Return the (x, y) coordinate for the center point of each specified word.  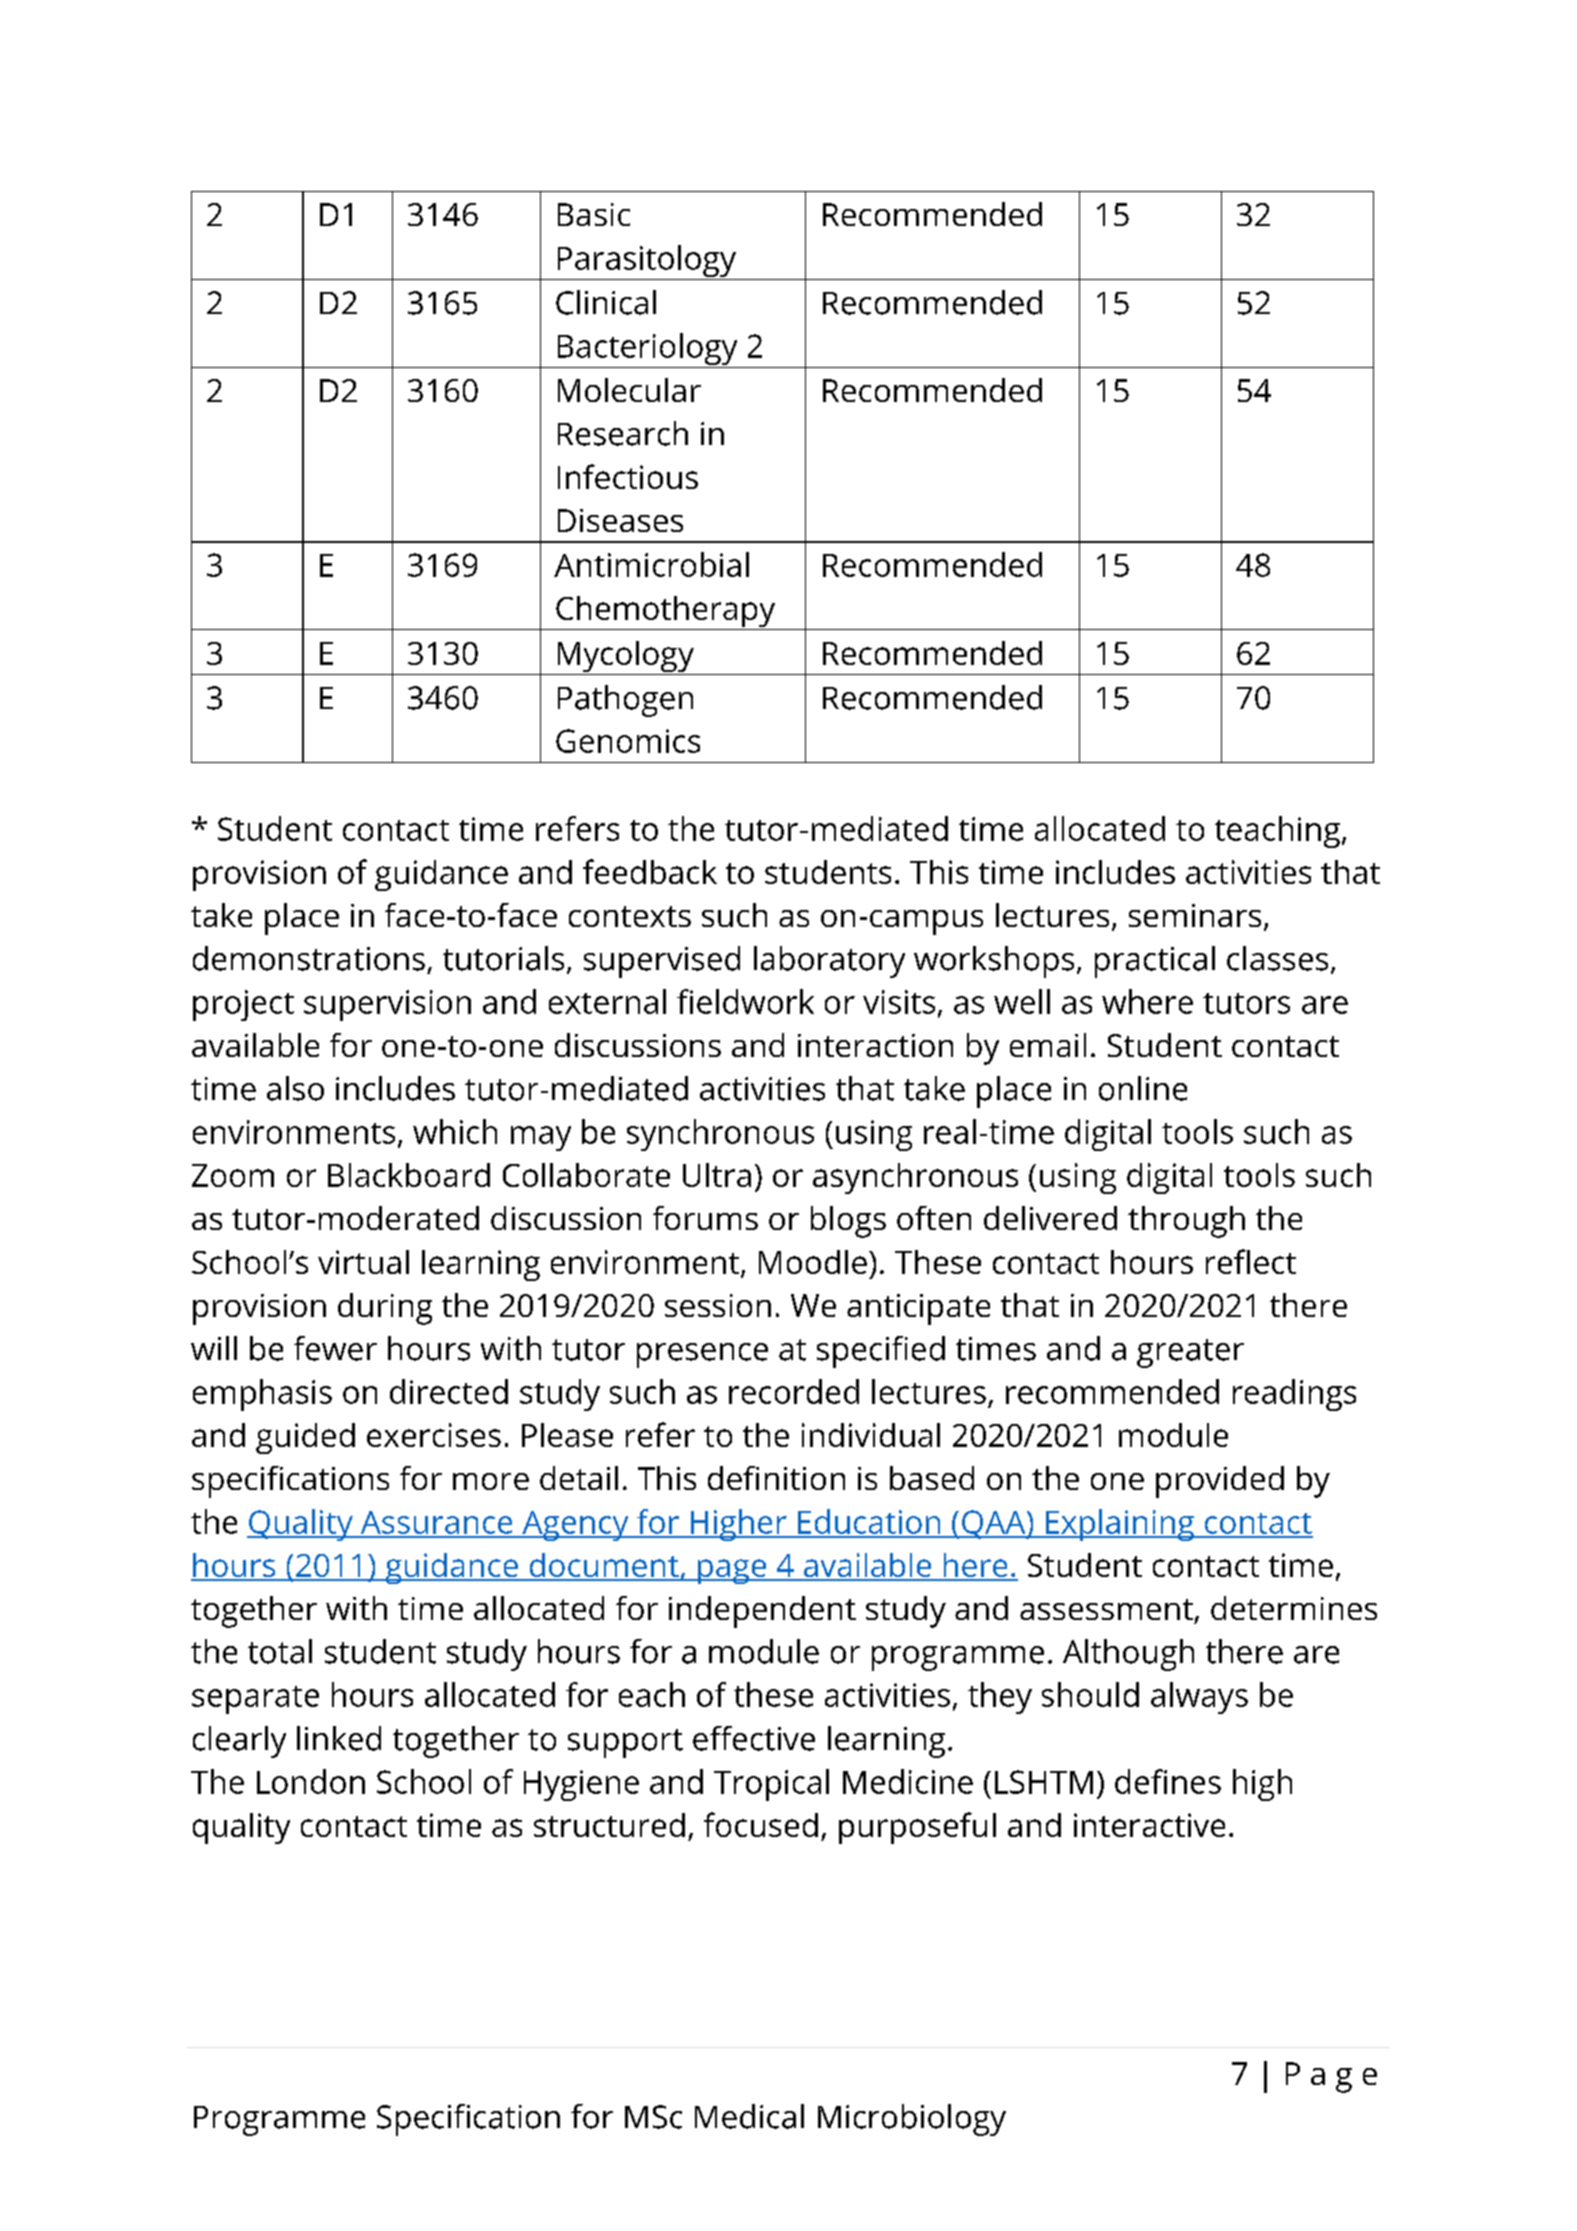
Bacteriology (647, 350)
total (280, 1651)
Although (1128, 1655)
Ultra (717, 1175)
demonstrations (309, 958)
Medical (749, 2116)
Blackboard (409, 1175)
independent (762, 1612)
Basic (594, 214)
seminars (1195, 915)
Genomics (628, 741)
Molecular (629, 390)
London (311, 1781)
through (1186, 1222)
